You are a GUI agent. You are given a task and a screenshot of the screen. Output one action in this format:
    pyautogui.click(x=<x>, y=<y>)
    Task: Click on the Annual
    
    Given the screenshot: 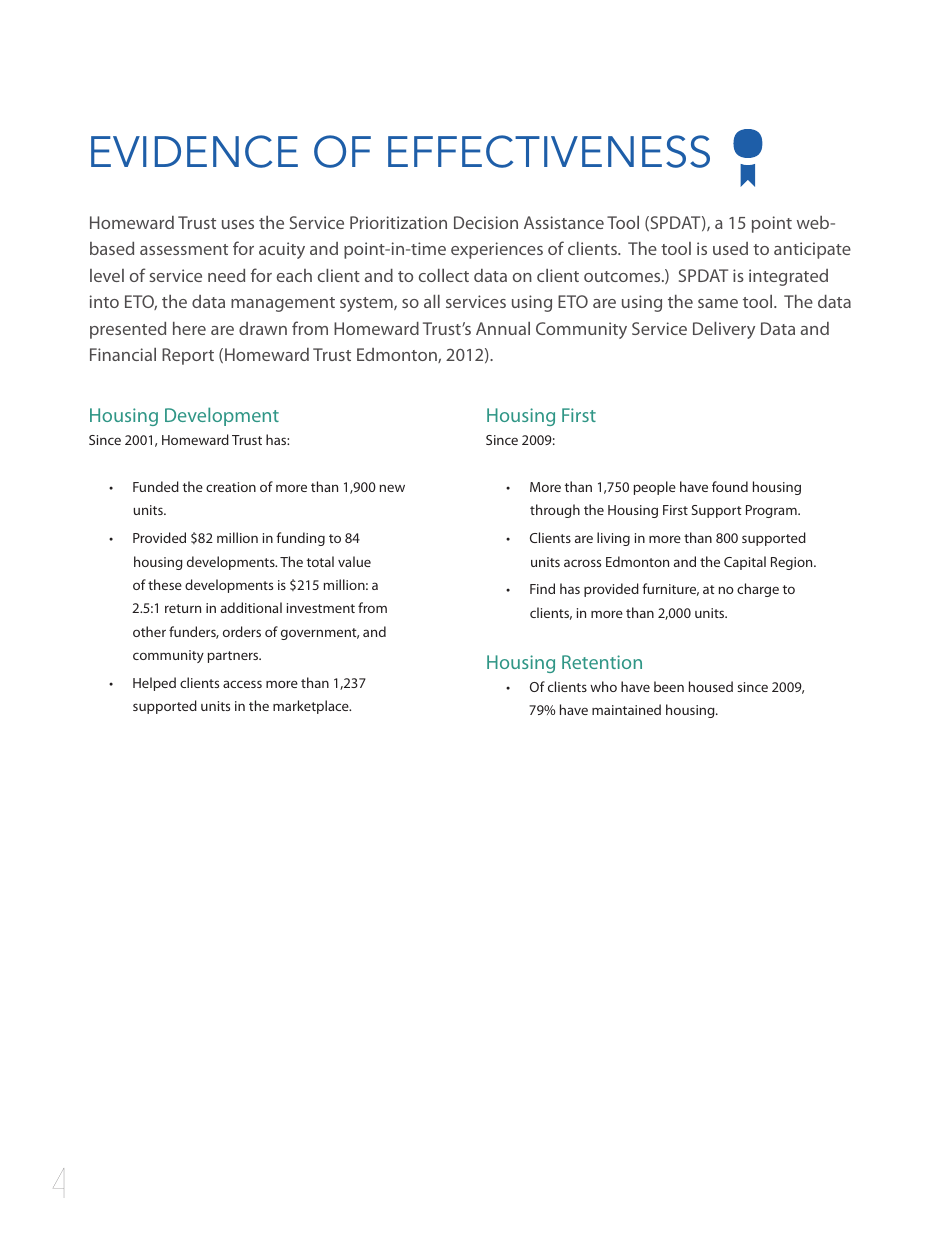 What is the action you would take?
    pyautogui.click(x=503, y=328)
